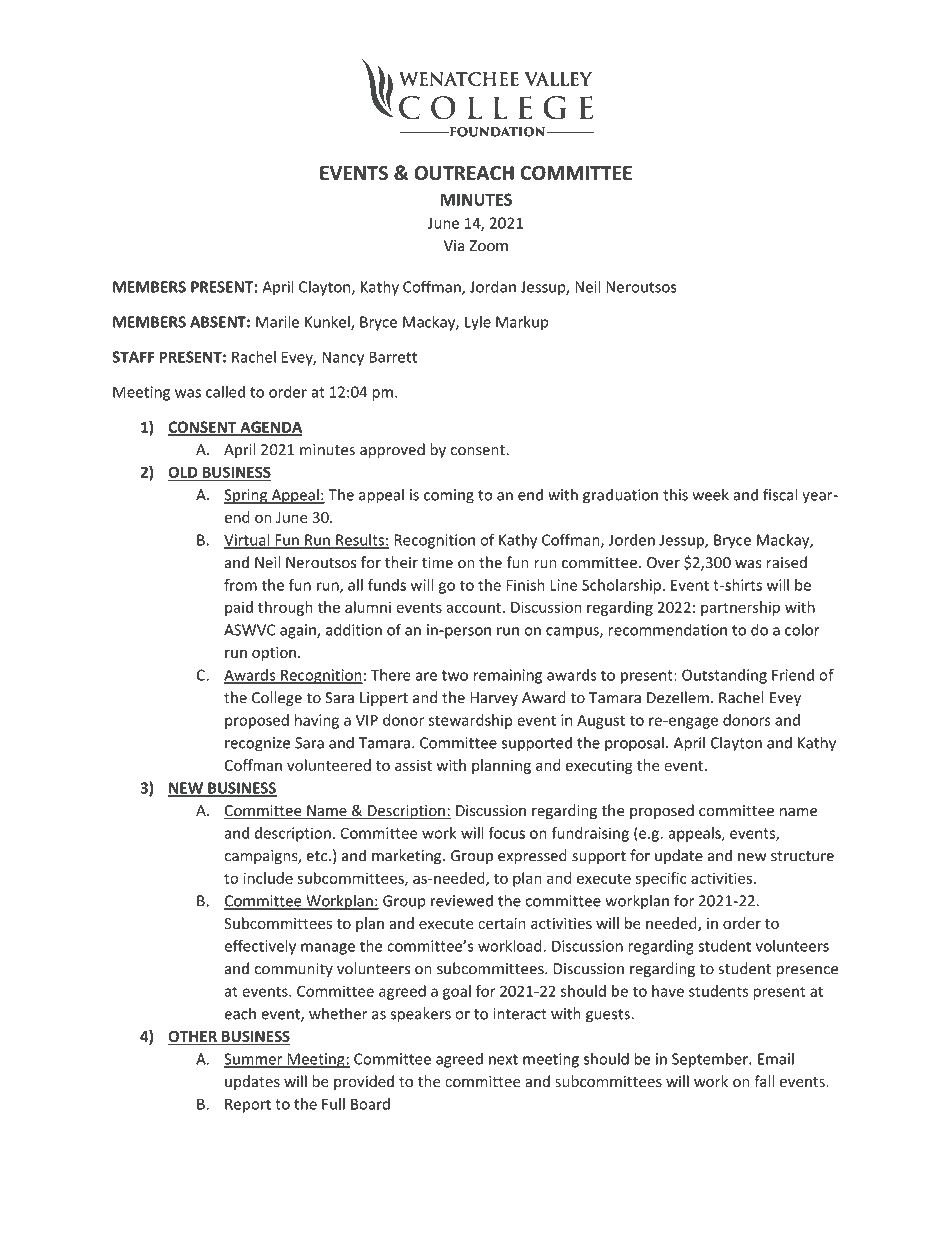  Describe the element at coordinates (507, 833) in the image. I see `focus` at that location.
